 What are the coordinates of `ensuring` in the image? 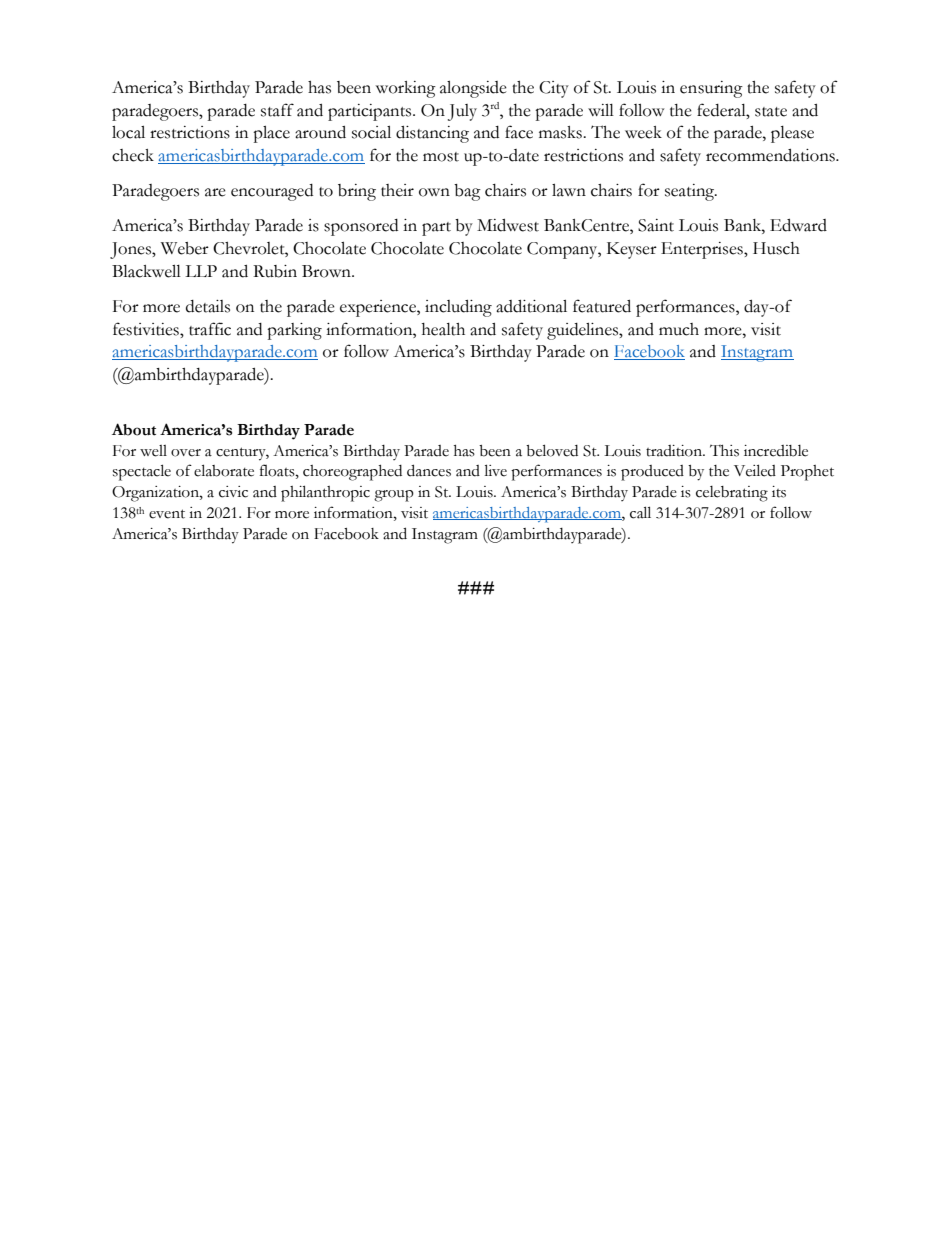 It's located at (711, 89).
